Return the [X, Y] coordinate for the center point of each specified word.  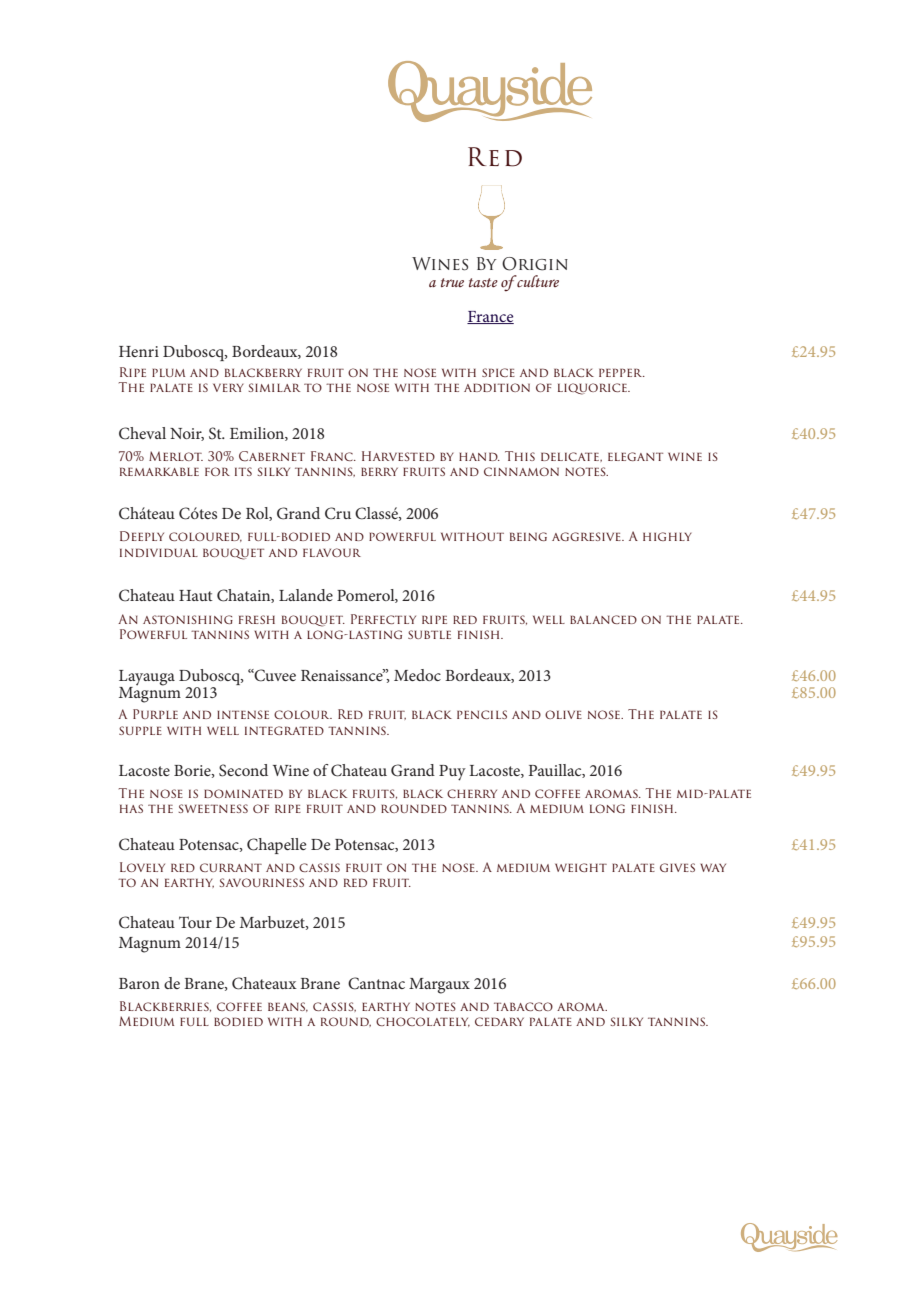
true [452, 282]
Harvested [398, 456]
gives [677, 867]
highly [667, 536]
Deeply [142, 536]
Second [243, 770]
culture [537, 281]
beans [288, 1007]
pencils [482, 714]
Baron [139, 983]
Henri [139, 351]
